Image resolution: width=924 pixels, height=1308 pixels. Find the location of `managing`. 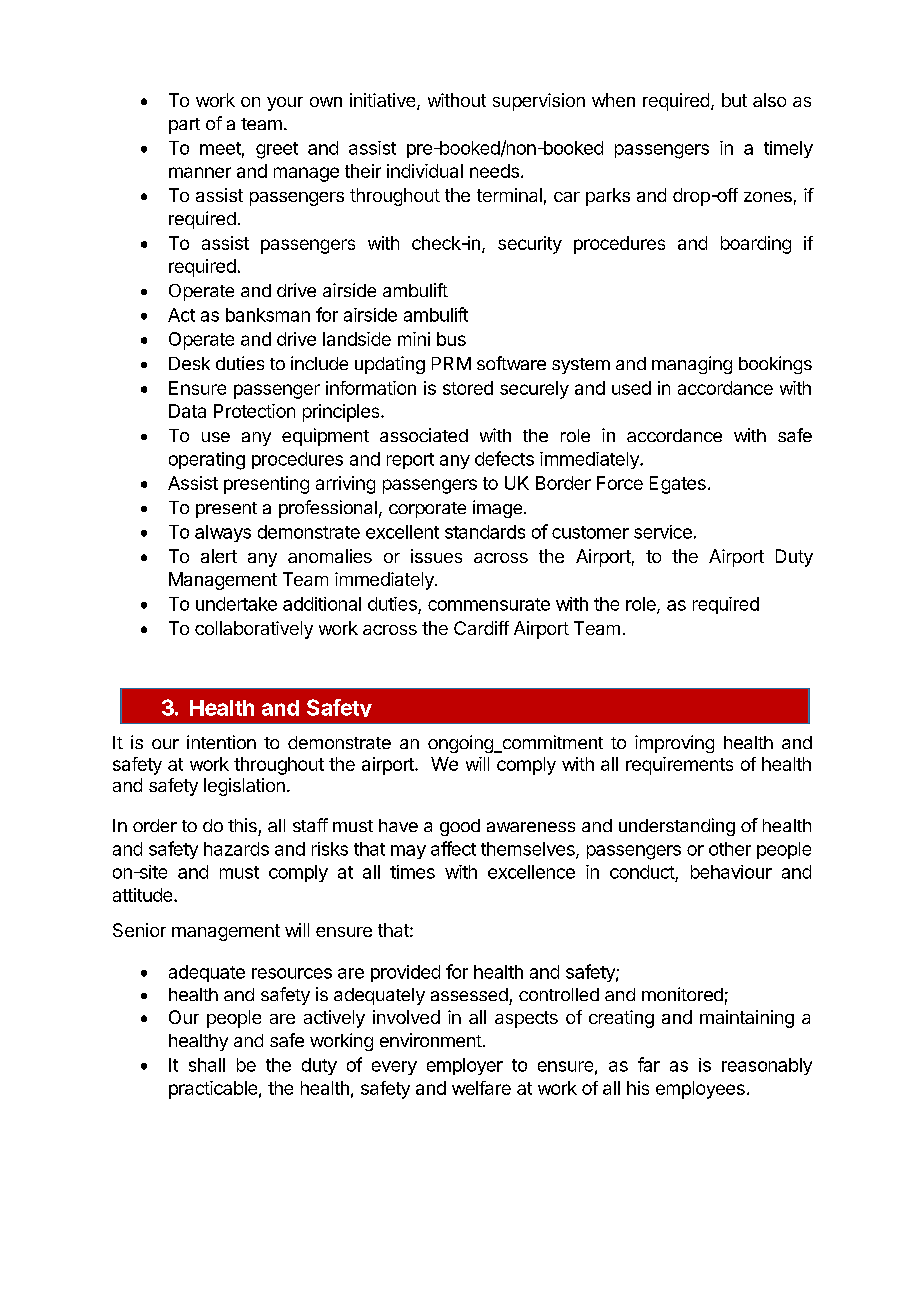

managing is located at coordinates (692, 365).
